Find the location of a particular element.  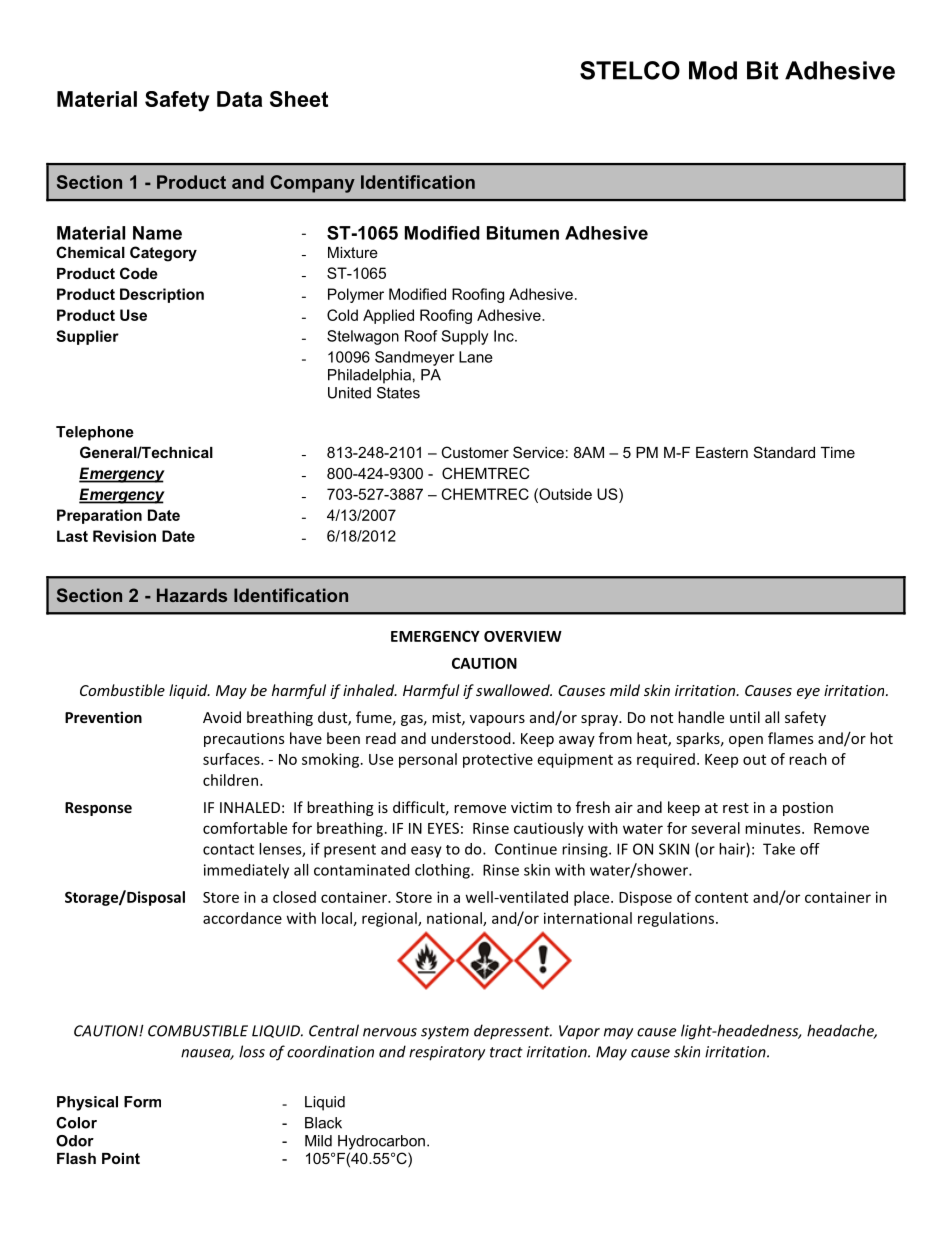

children is located at coordinates (230, 780).
